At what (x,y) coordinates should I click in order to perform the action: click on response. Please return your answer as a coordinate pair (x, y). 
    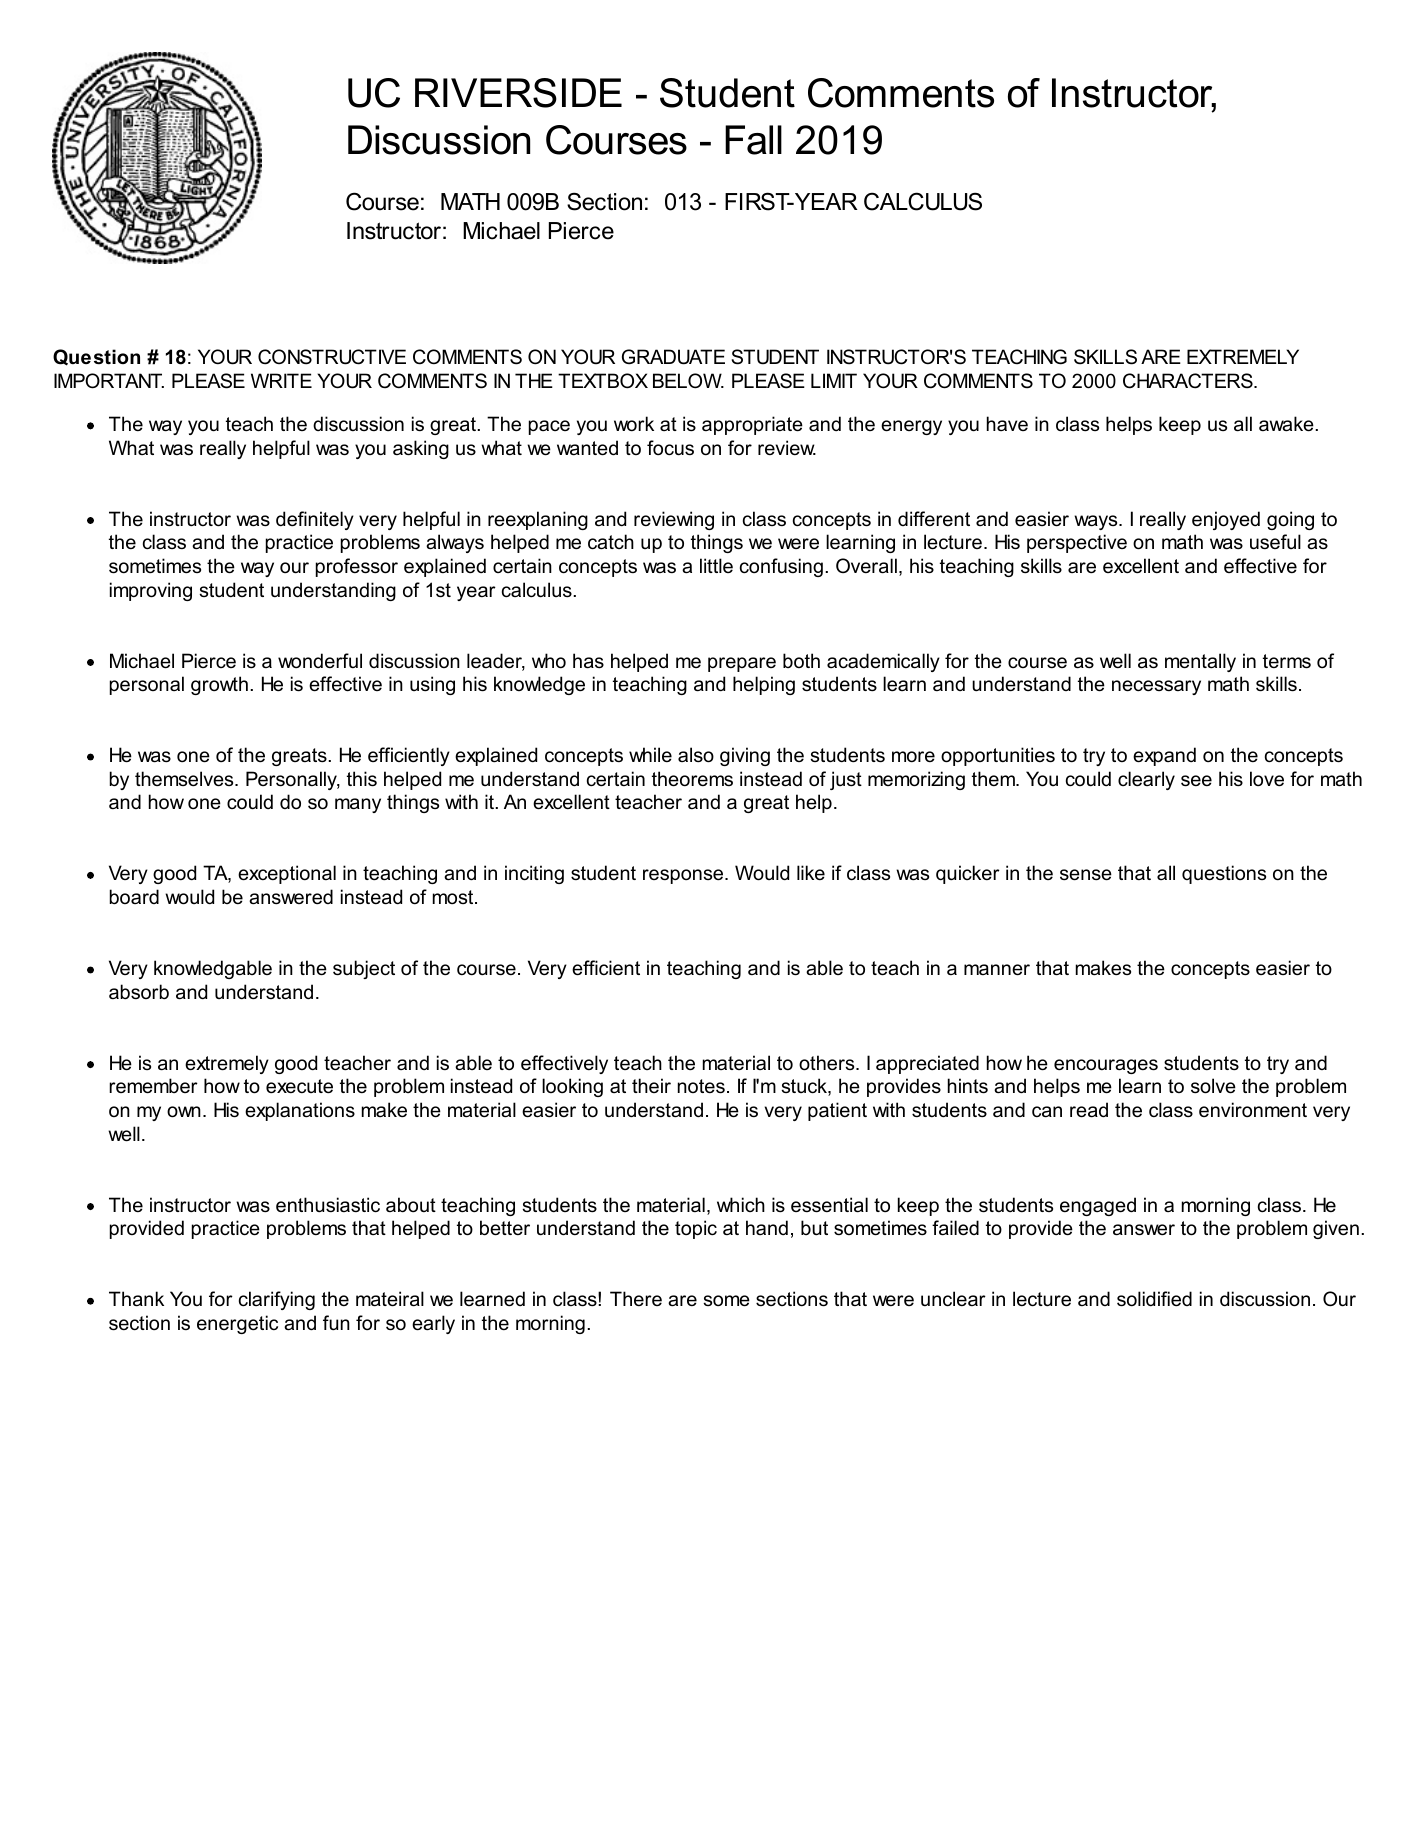
    Looking at the image, I should click on (683, 876).
